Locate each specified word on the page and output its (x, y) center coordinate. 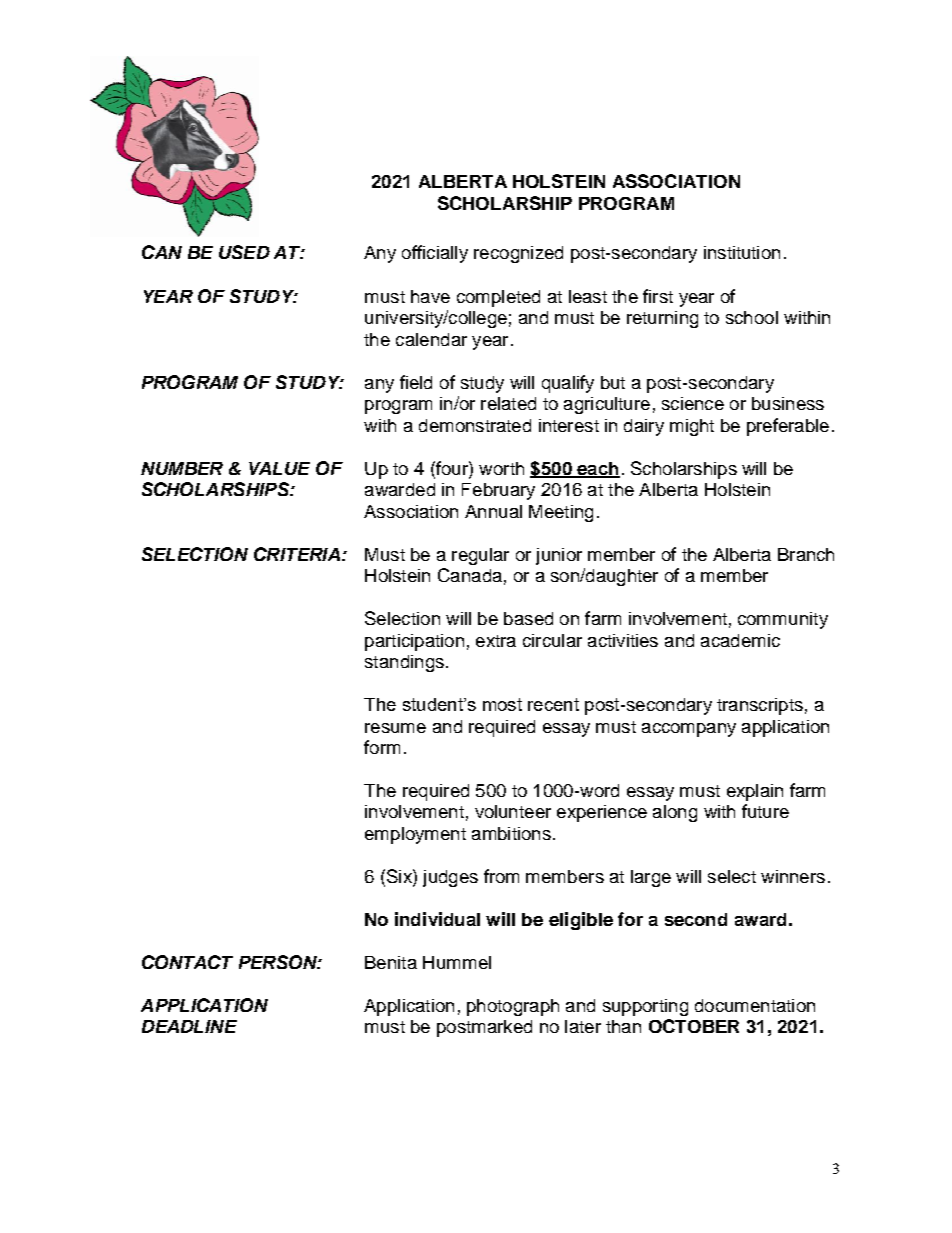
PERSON (279, 962)
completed (498, 298)
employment (415, 835)
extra (496, 641)
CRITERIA (297, 554)
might (692, 427)
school (752, 317)
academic (740, 640)
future (765, 811)
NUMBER (182, 468)
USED (244, 252)
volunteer (513, 811)
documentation (755, 1005)
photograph (513, 1007)
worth (501, 468)
